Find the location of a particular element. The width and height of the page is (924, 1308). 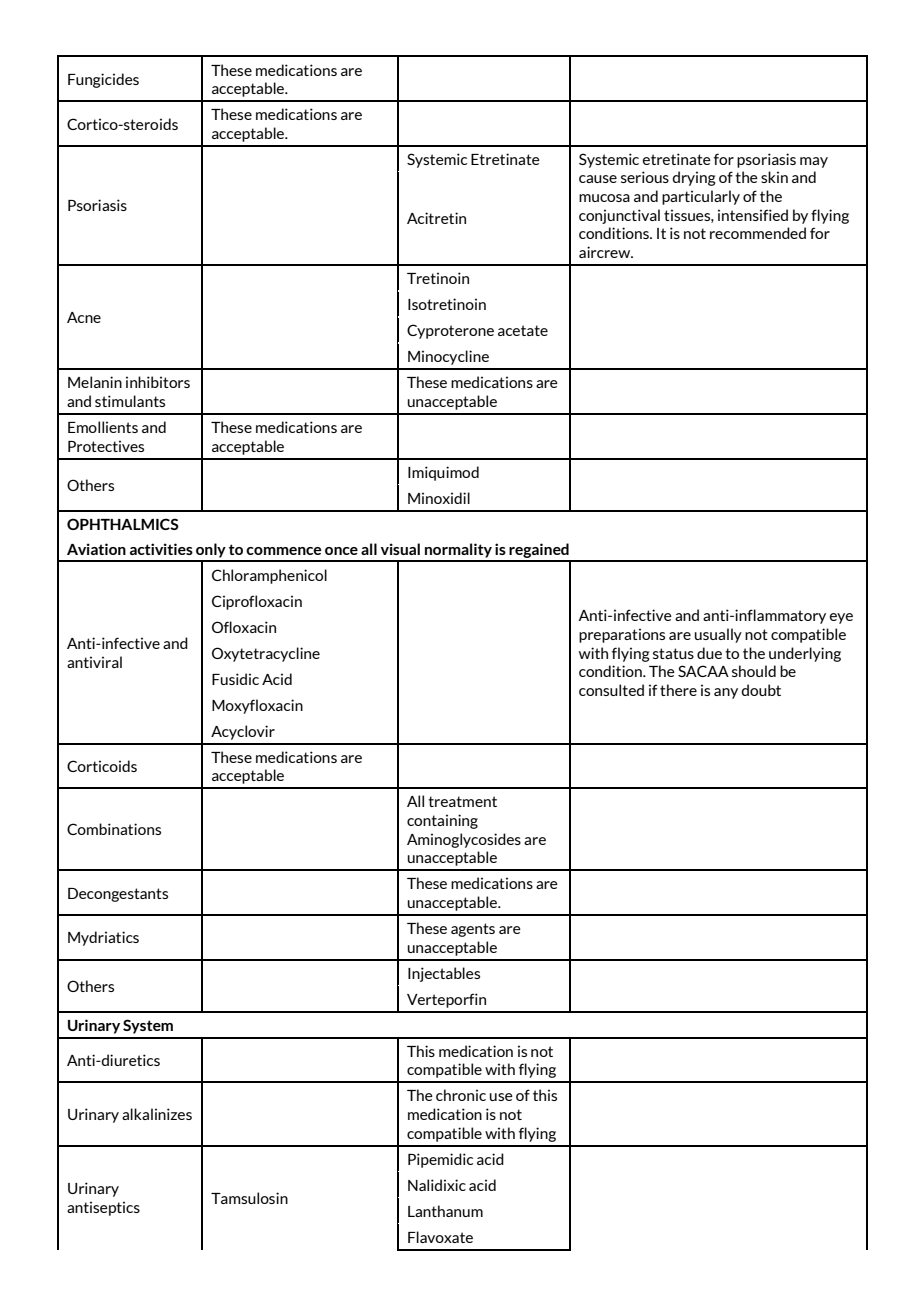

usually is located at coordinates (718, 635).
